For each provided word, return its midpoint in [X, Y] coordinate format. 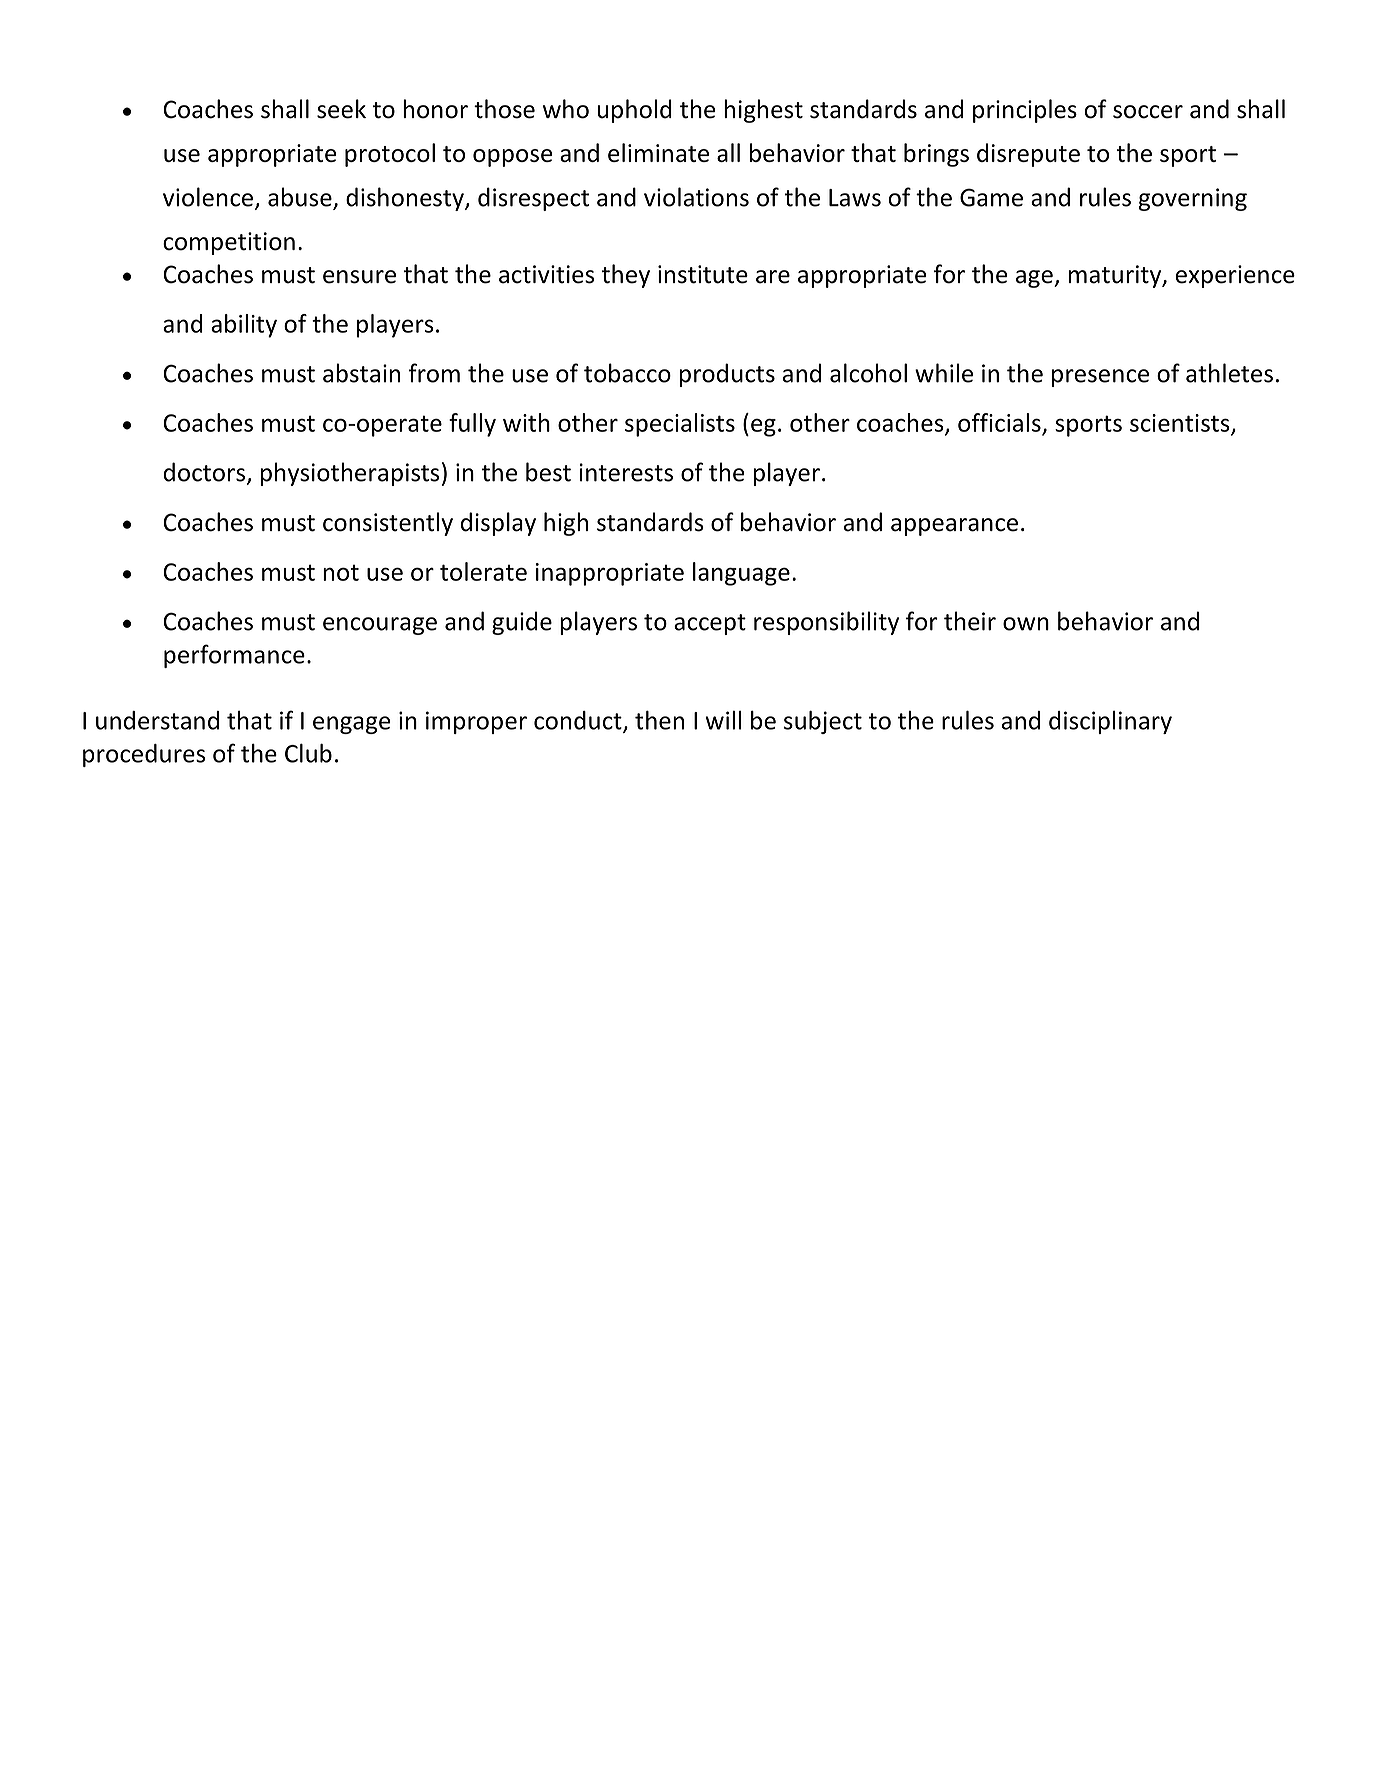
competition [229, 243]
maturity [1116, 276]
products [727, 375]
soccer [1148, 112]
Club [308, 753]
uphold [634, 111]
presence [1100, 378]
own [1026, 624]
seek [341, 109]
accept [710, 624]
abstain [361, 373]
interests [626, 472]
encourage [380, 626]
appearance [954, 527]
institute [703, 274]
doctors [205, 473]
